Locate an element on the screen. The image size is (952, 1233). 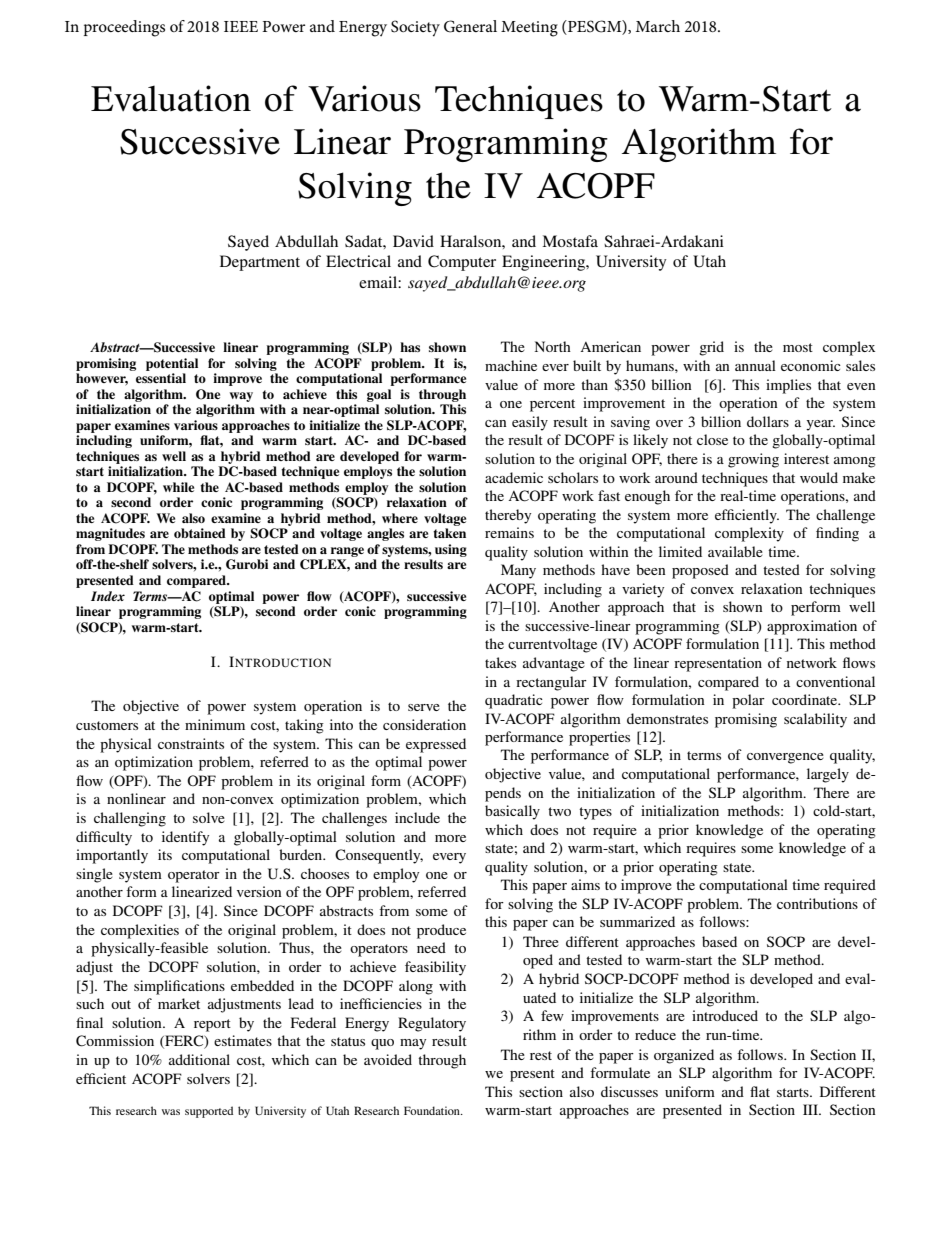
March is located at coordinates (658, 26).
